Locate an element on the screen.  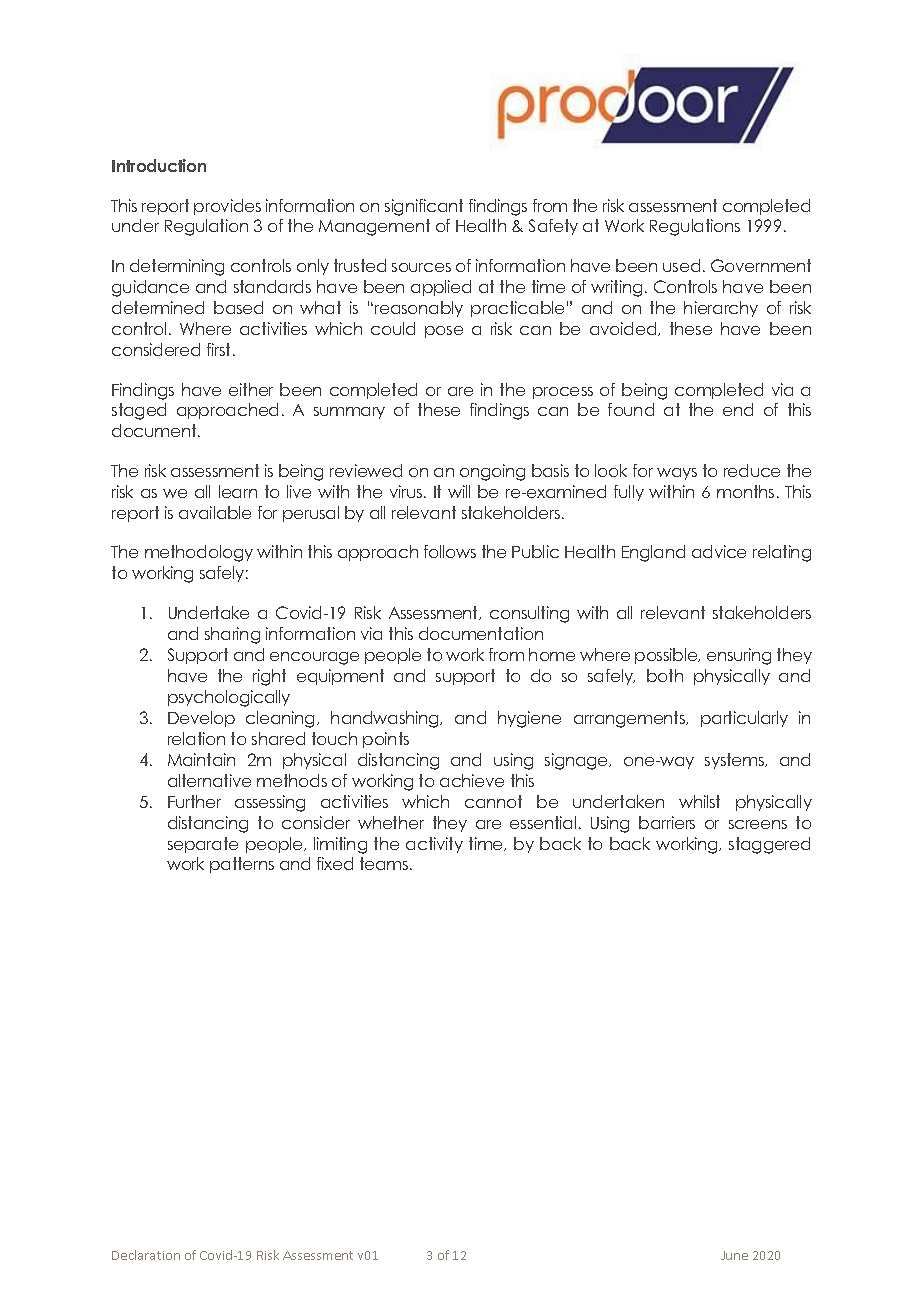
used is located at coordinates (681, 265).
